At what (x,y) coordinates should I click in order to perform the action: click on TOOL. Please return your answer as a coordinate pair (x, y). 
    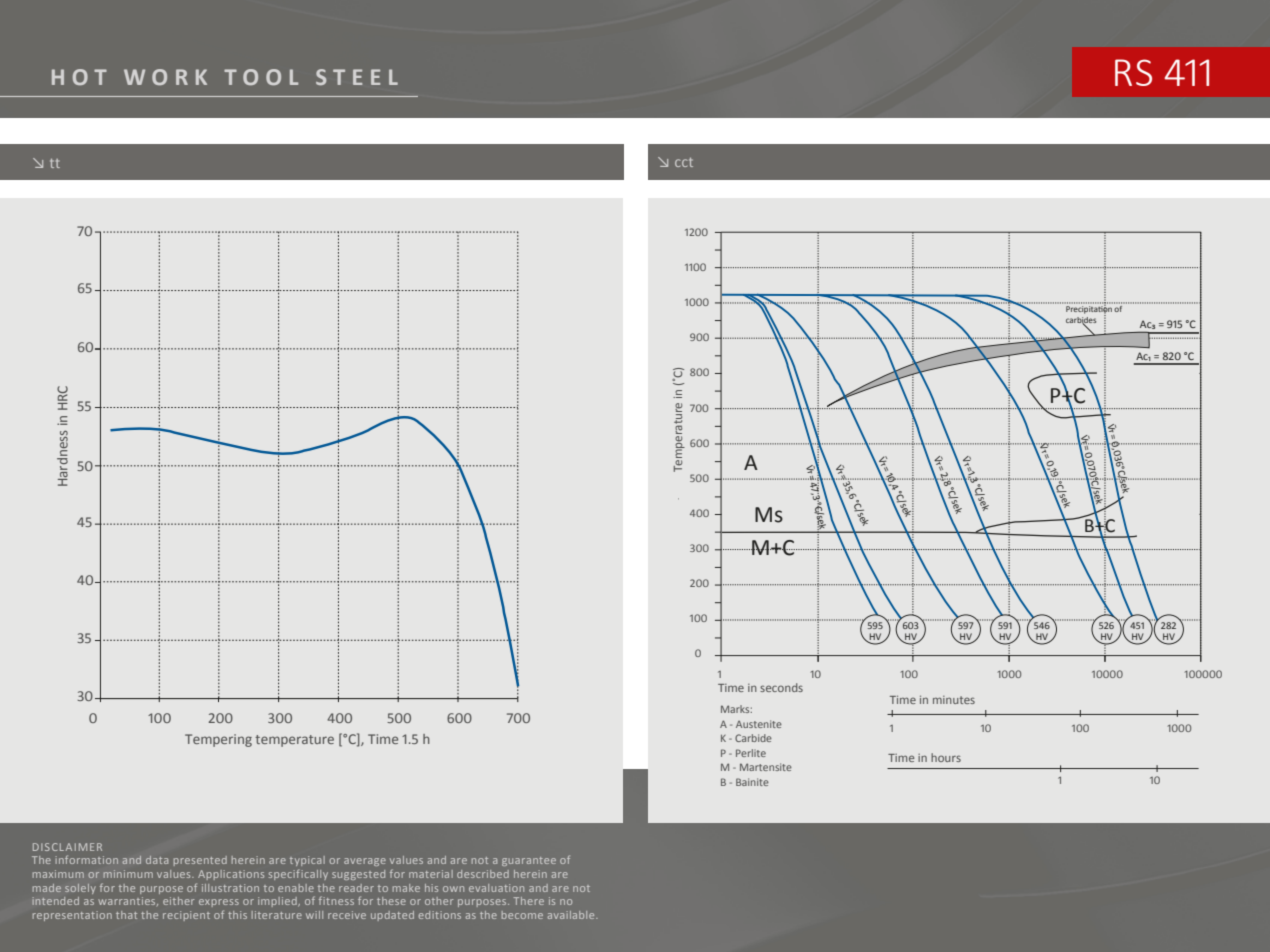
    Looking at the image, I should click on (261, 77).
